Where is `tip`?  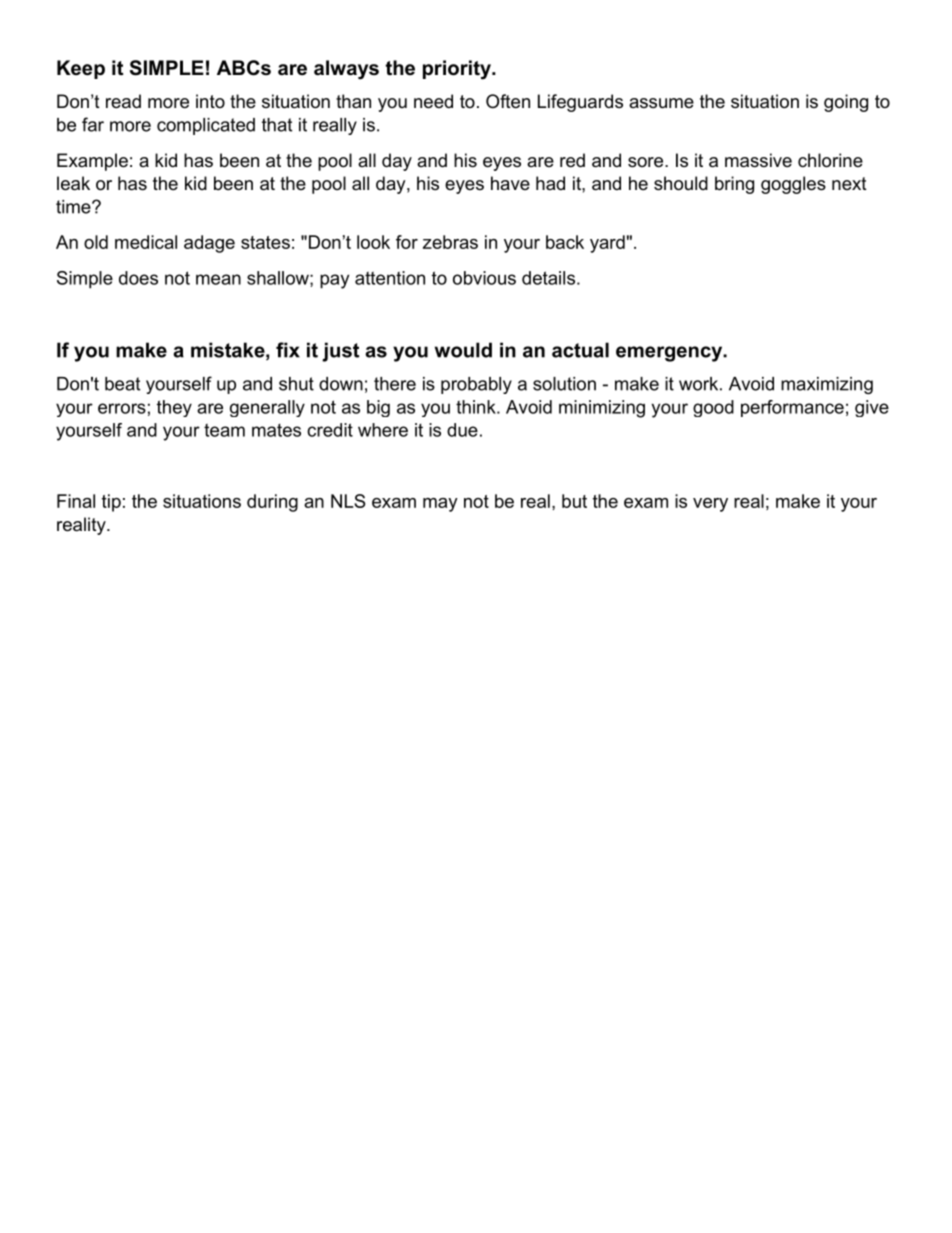 tip is located at coordinates (111, 503).
